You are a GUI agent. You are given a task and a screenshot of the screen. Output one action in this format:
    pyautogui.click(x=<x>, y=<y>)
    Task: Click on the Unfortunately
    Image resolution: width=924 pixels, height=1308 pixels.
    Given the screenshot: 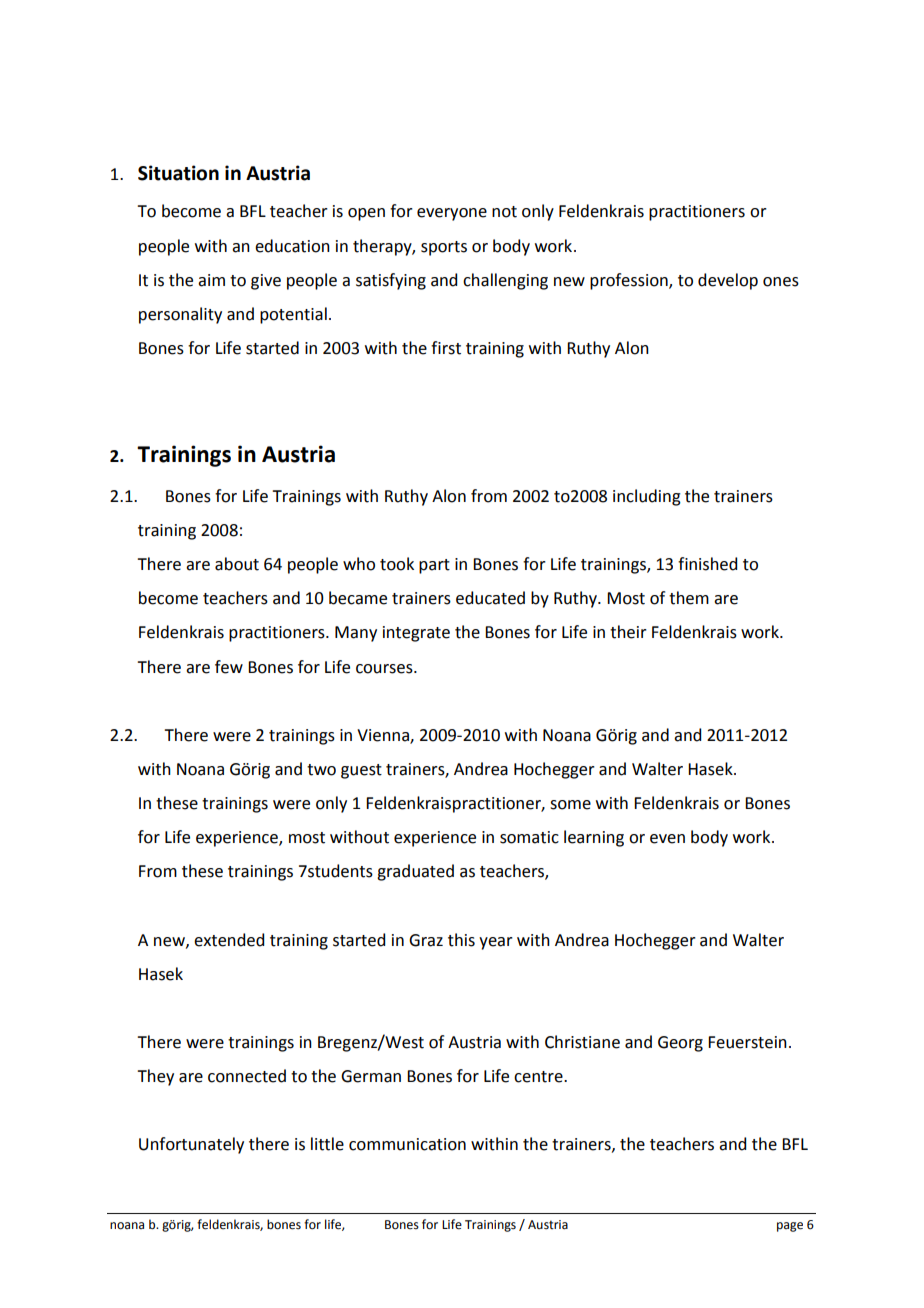 What is the action you would take?
    pyautogui.click(x=191, y=1145)
